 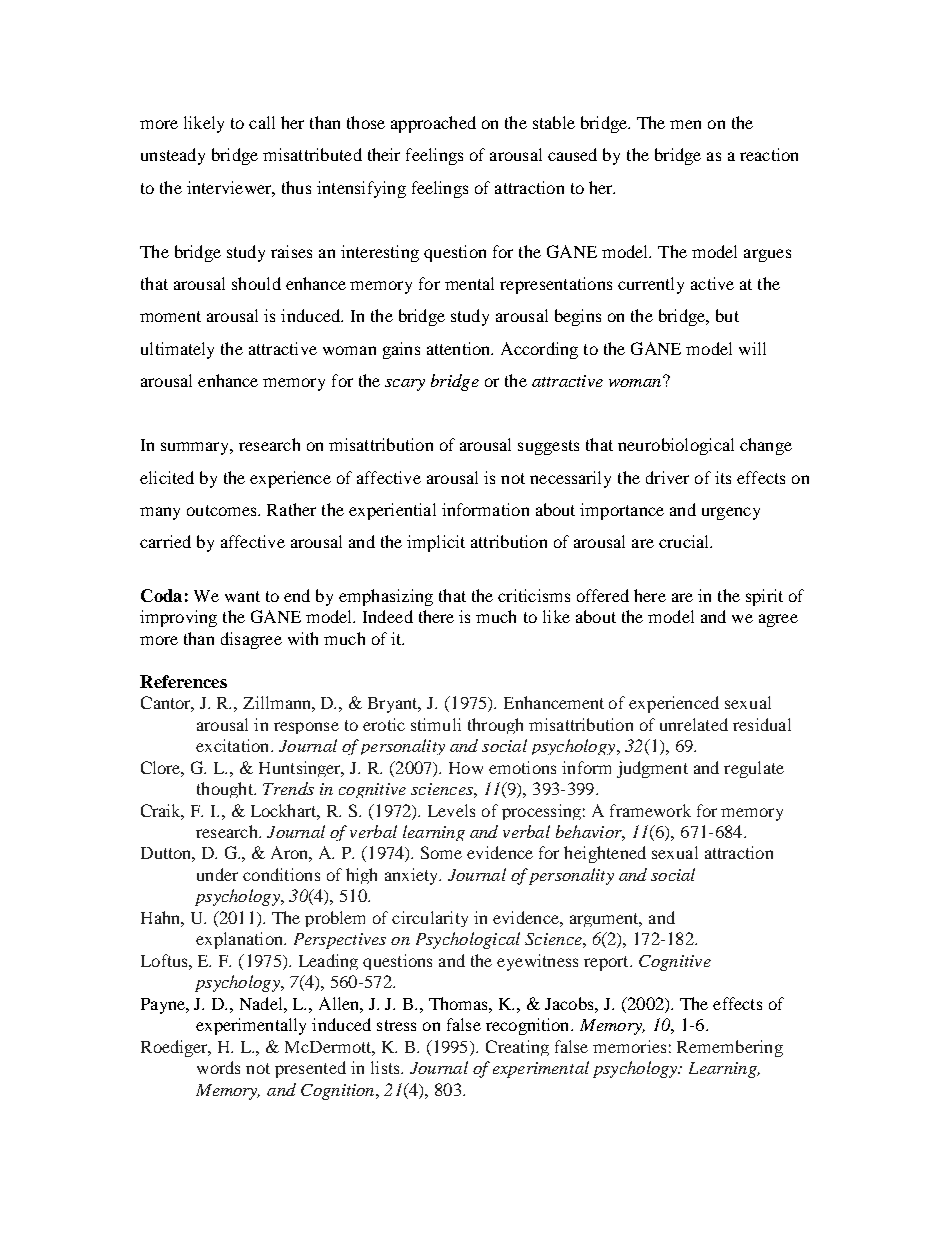 I want to click on reaction, so click(x=769, y=154).
